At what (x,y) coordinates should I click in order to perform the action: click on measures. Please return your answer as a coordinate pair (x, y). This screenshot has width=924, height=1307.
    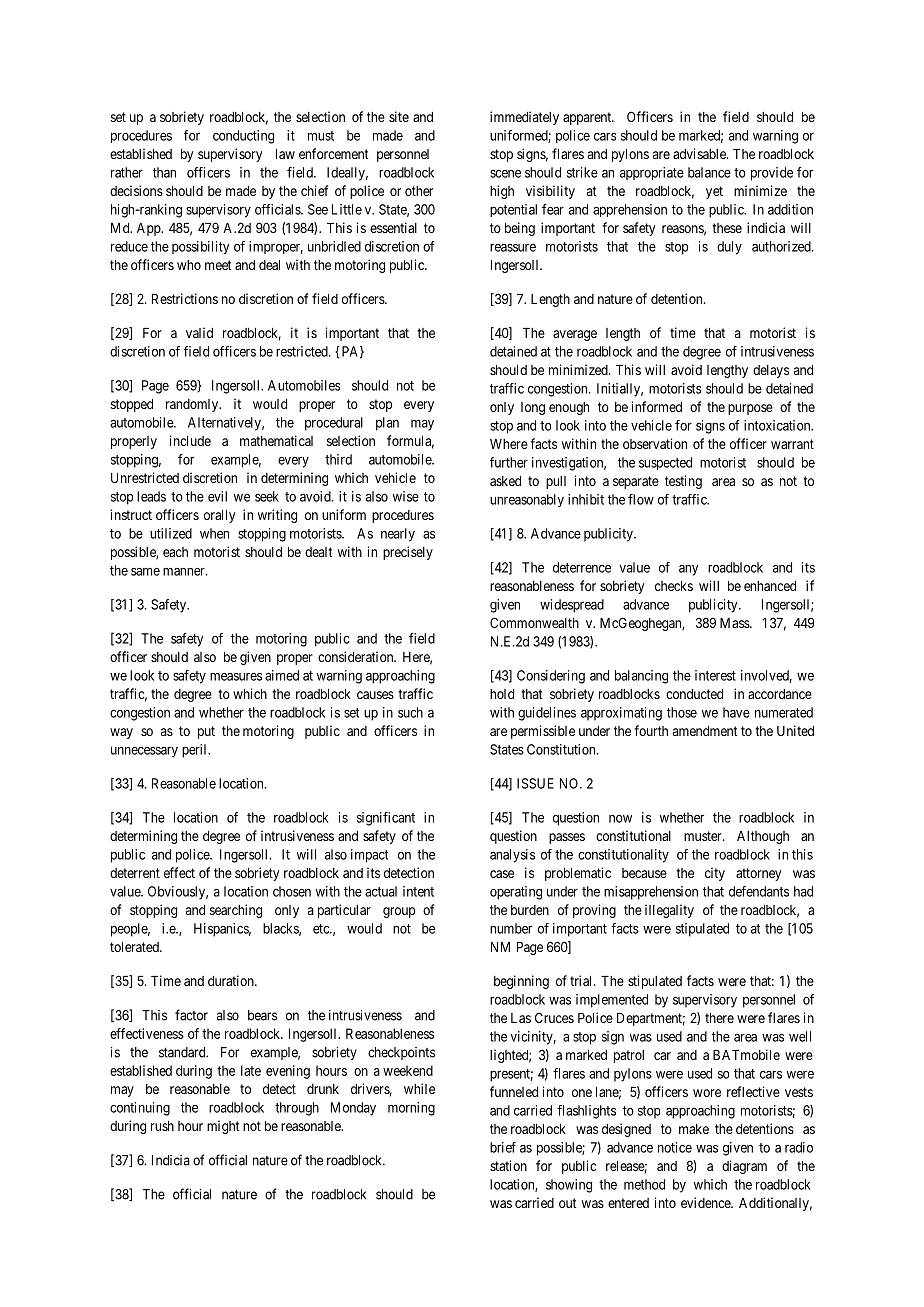
    Looking at the image, I should click on (236, 677).
